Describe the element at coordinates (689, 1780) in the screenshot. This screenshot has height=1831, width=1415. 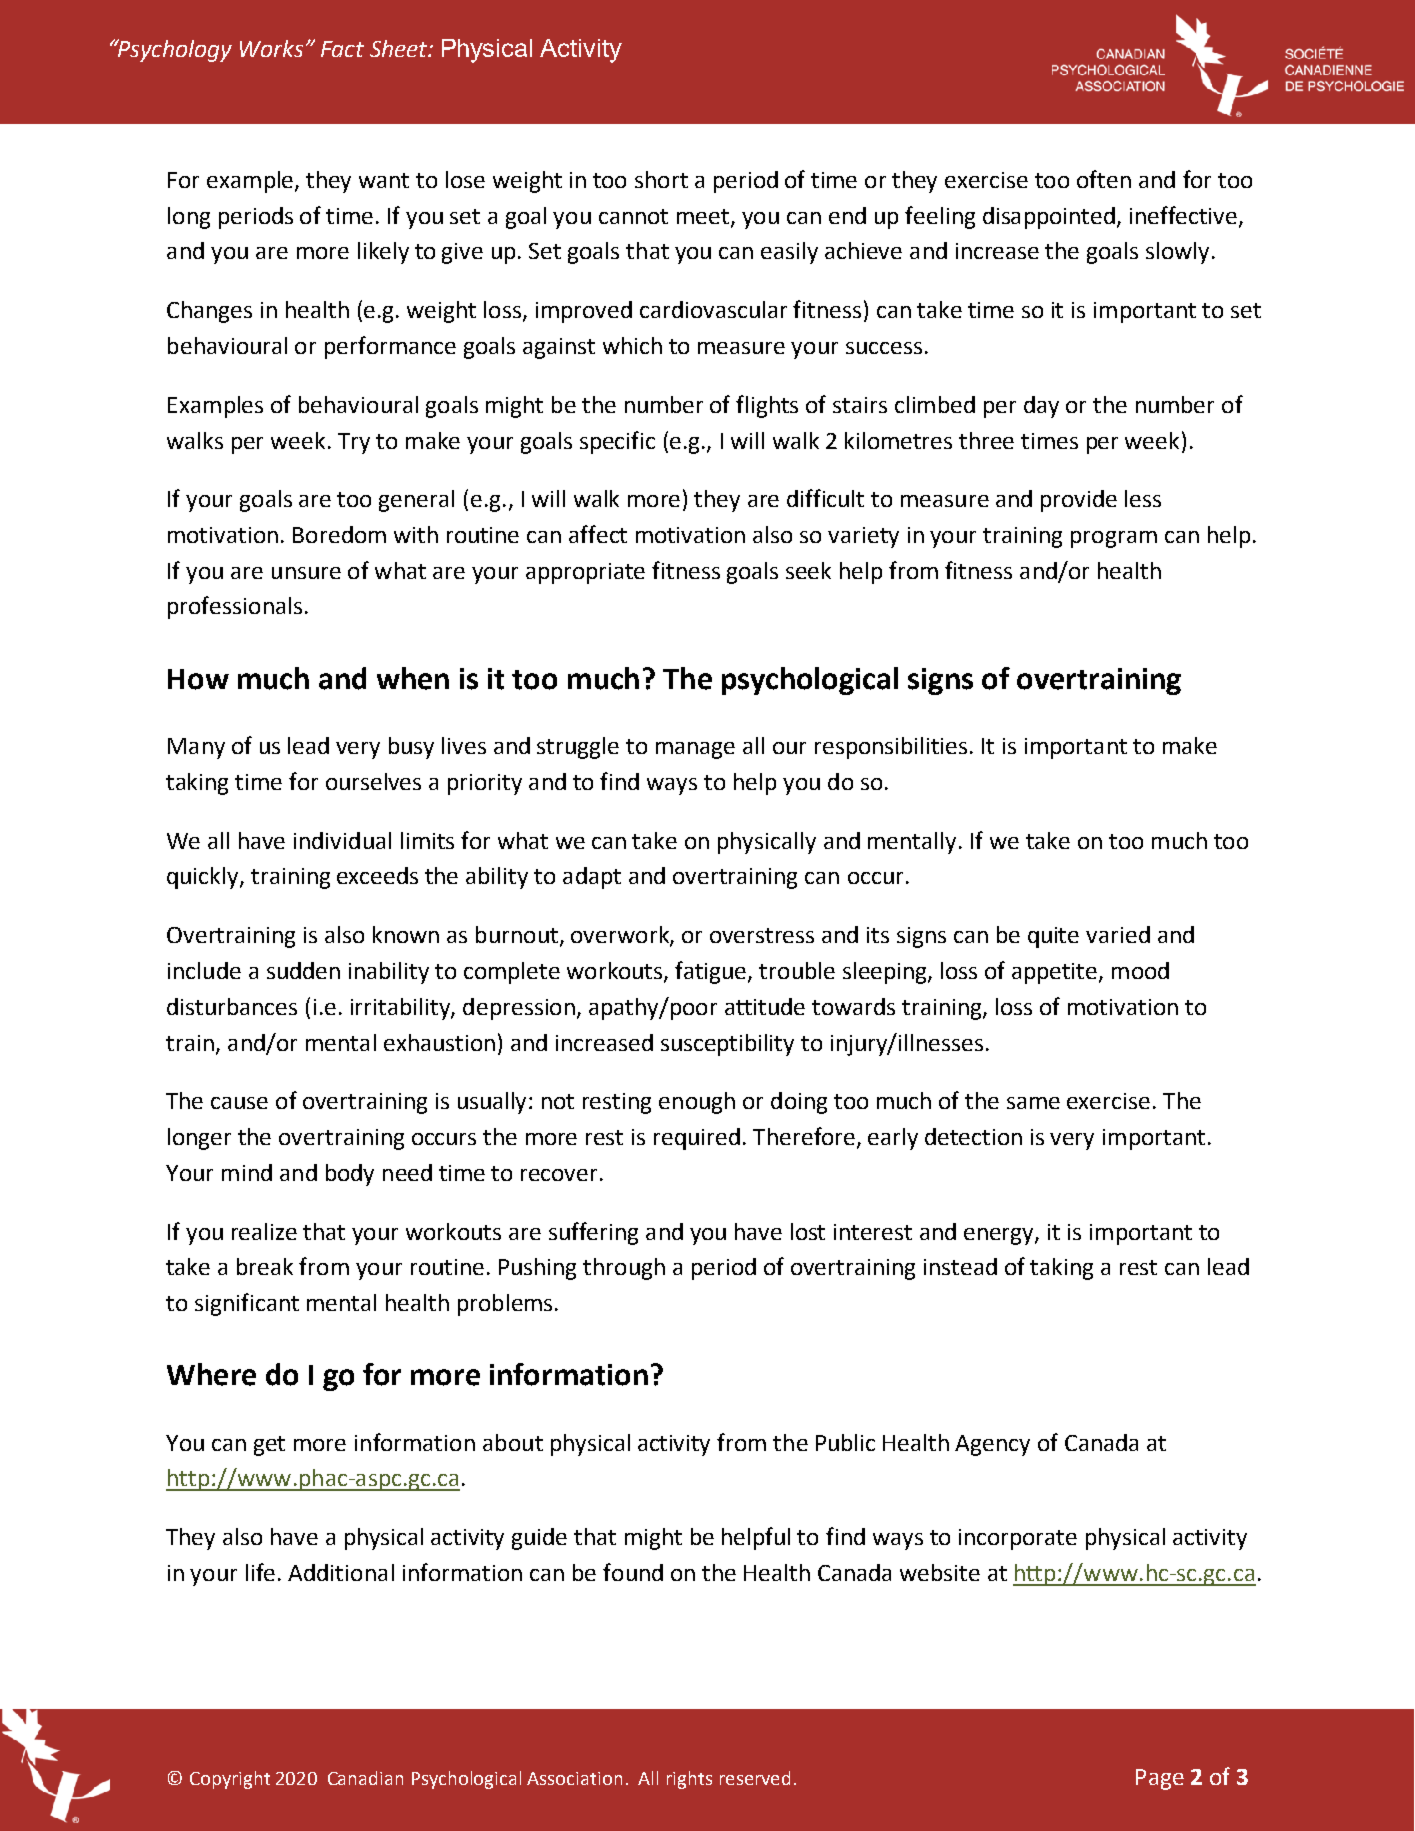
I see `rights` at that location.
